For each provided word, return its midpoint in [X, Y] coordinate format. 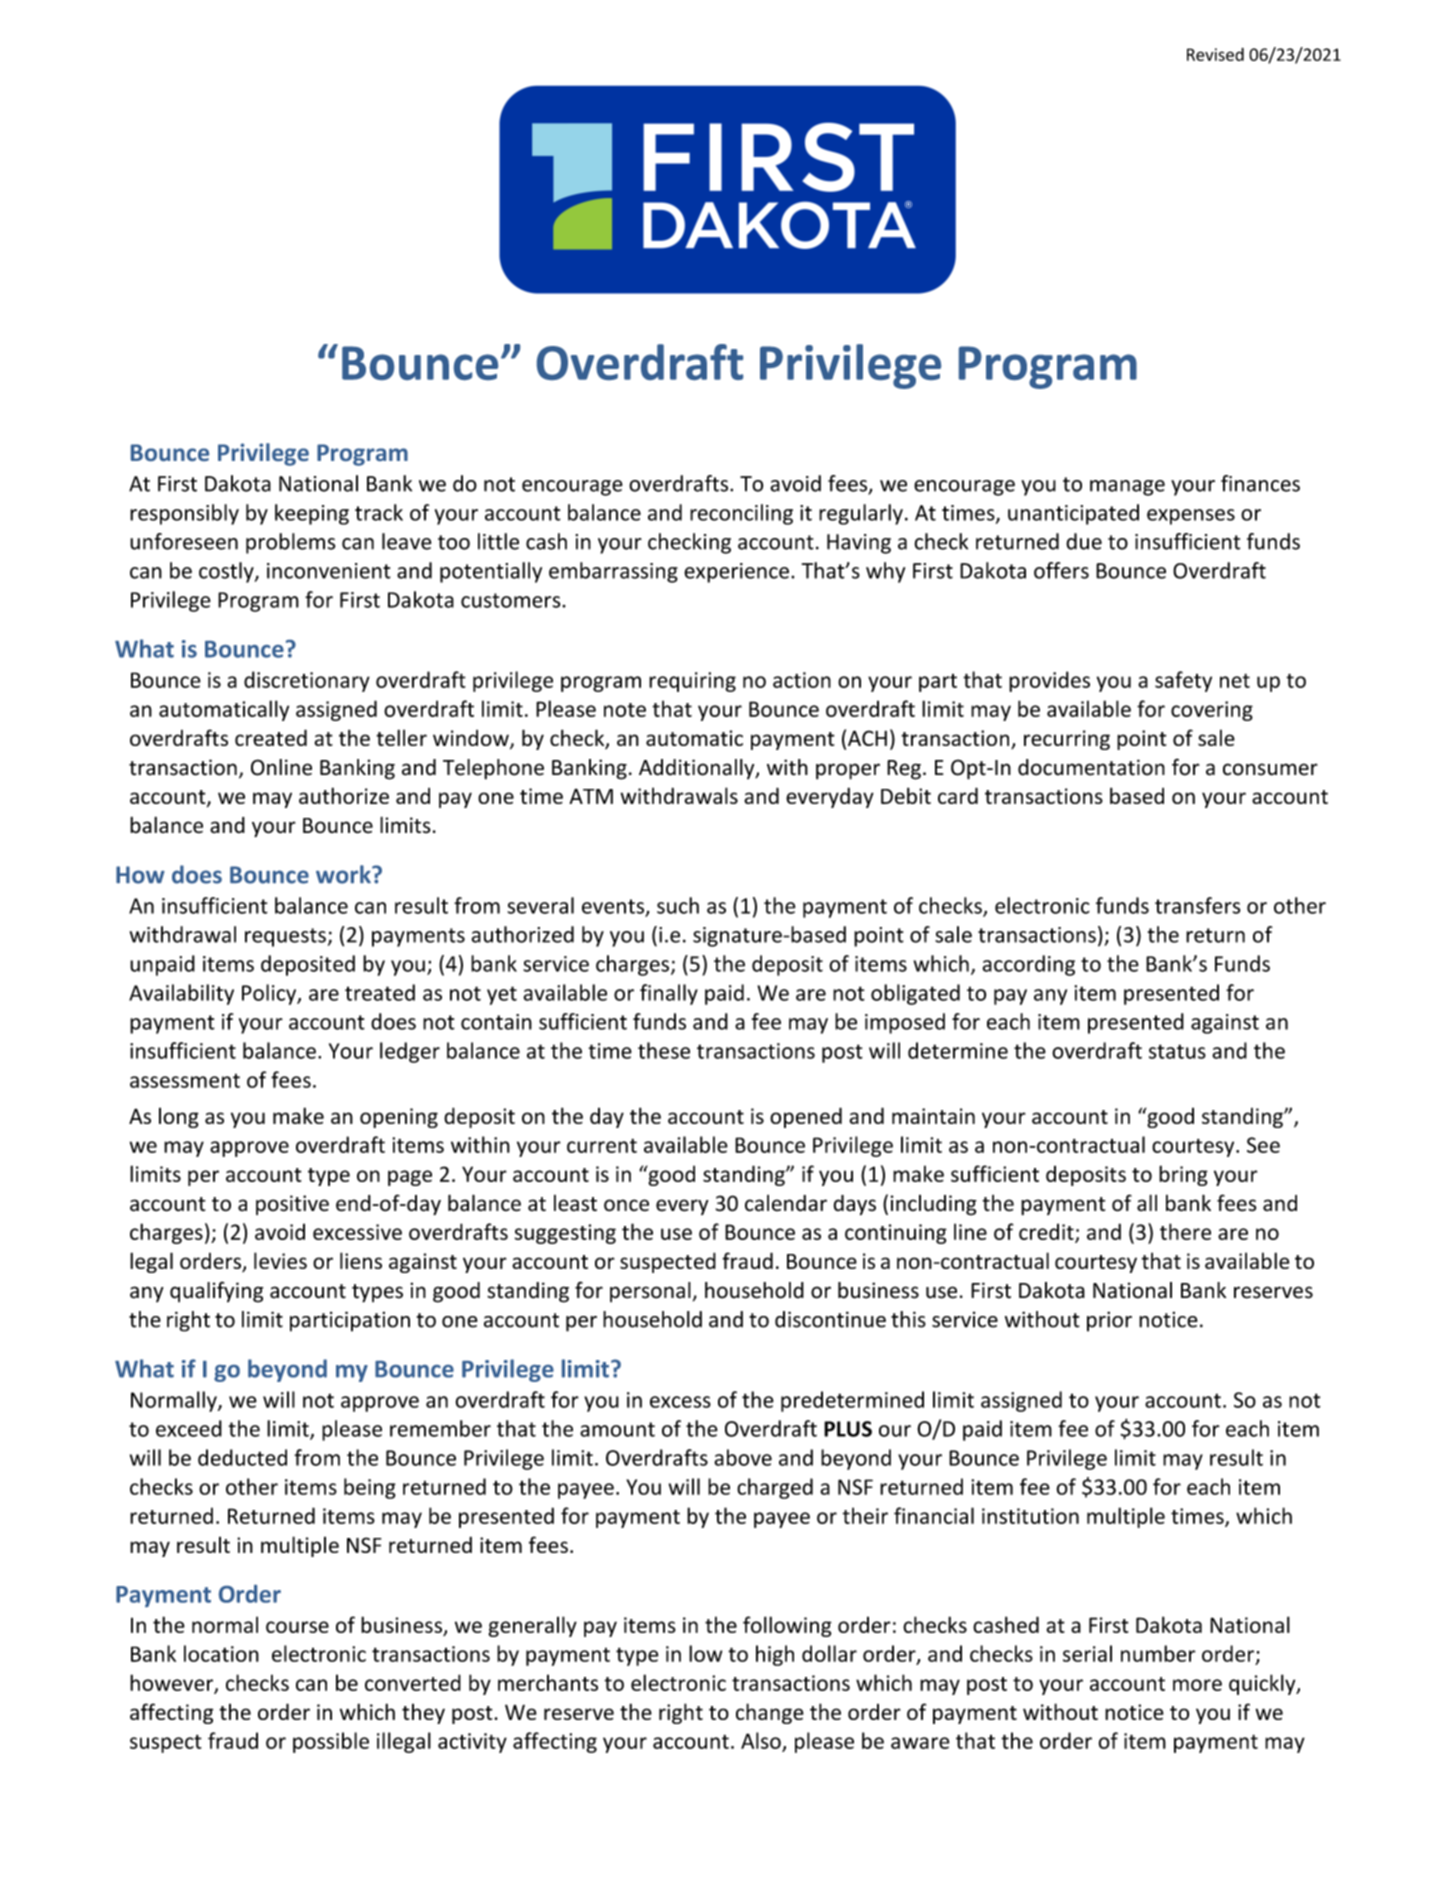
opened [806, 1117]
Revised [1215, 54]
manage [1127, 488]
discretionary [307, 681]
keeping [312, 514]
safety [1183, 681]
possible [331, 1742]
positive [292, 1205]
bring [1183, 1175]
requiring [692, 682]
